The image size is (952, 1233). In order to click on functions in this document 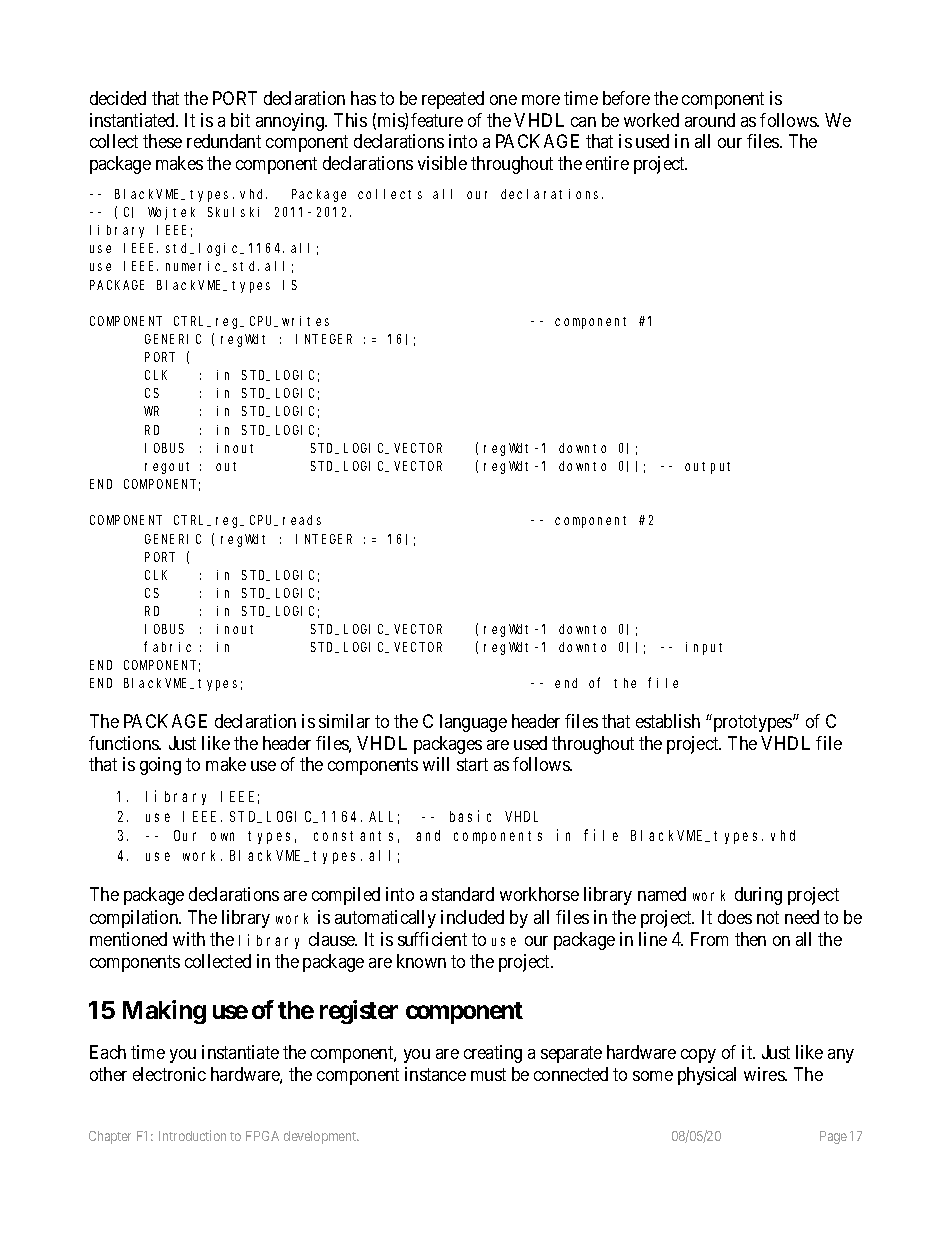, I will do `click(125, 743)`.
